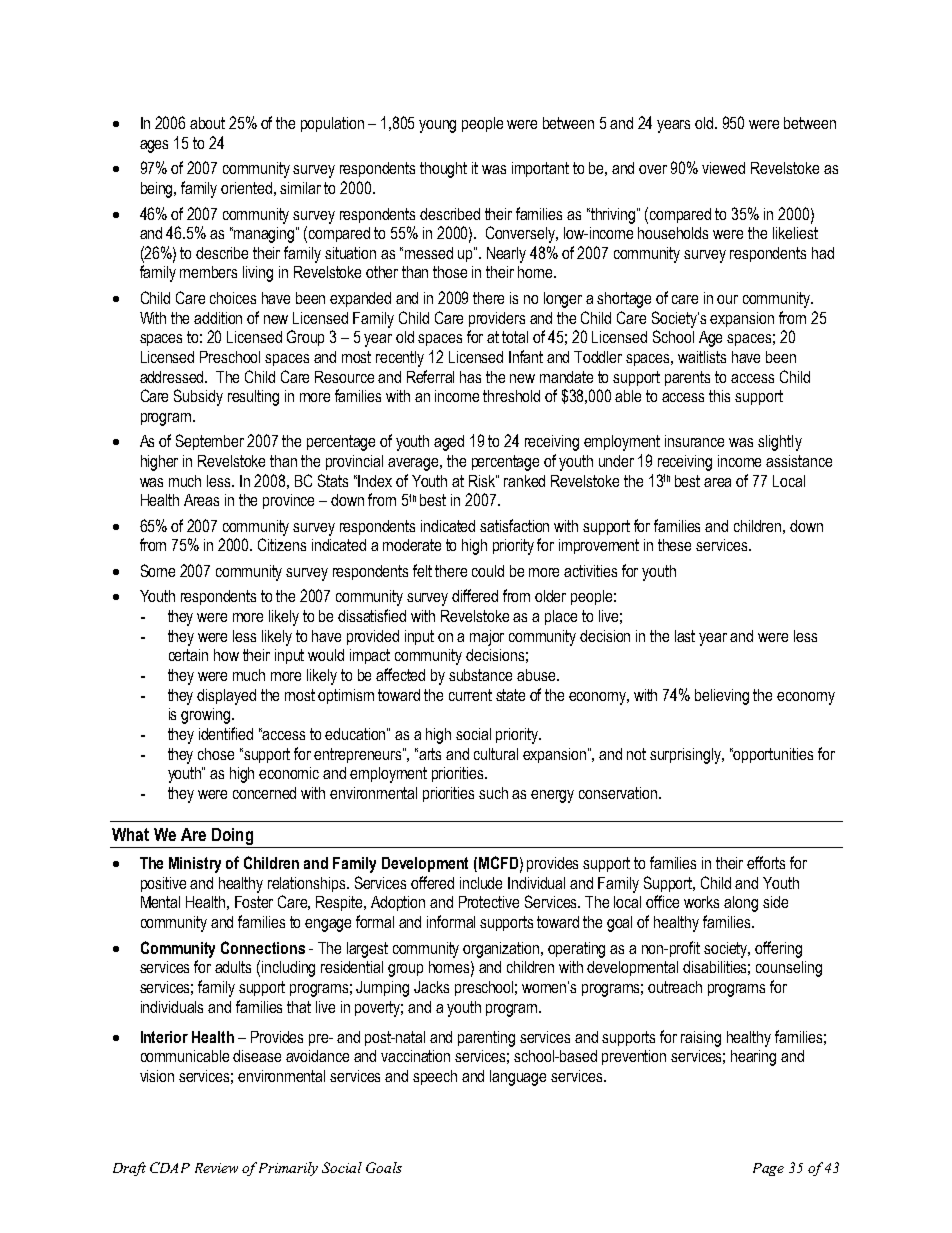 The image size is (952, 1233). I want to click on major, so click(487, 638).
